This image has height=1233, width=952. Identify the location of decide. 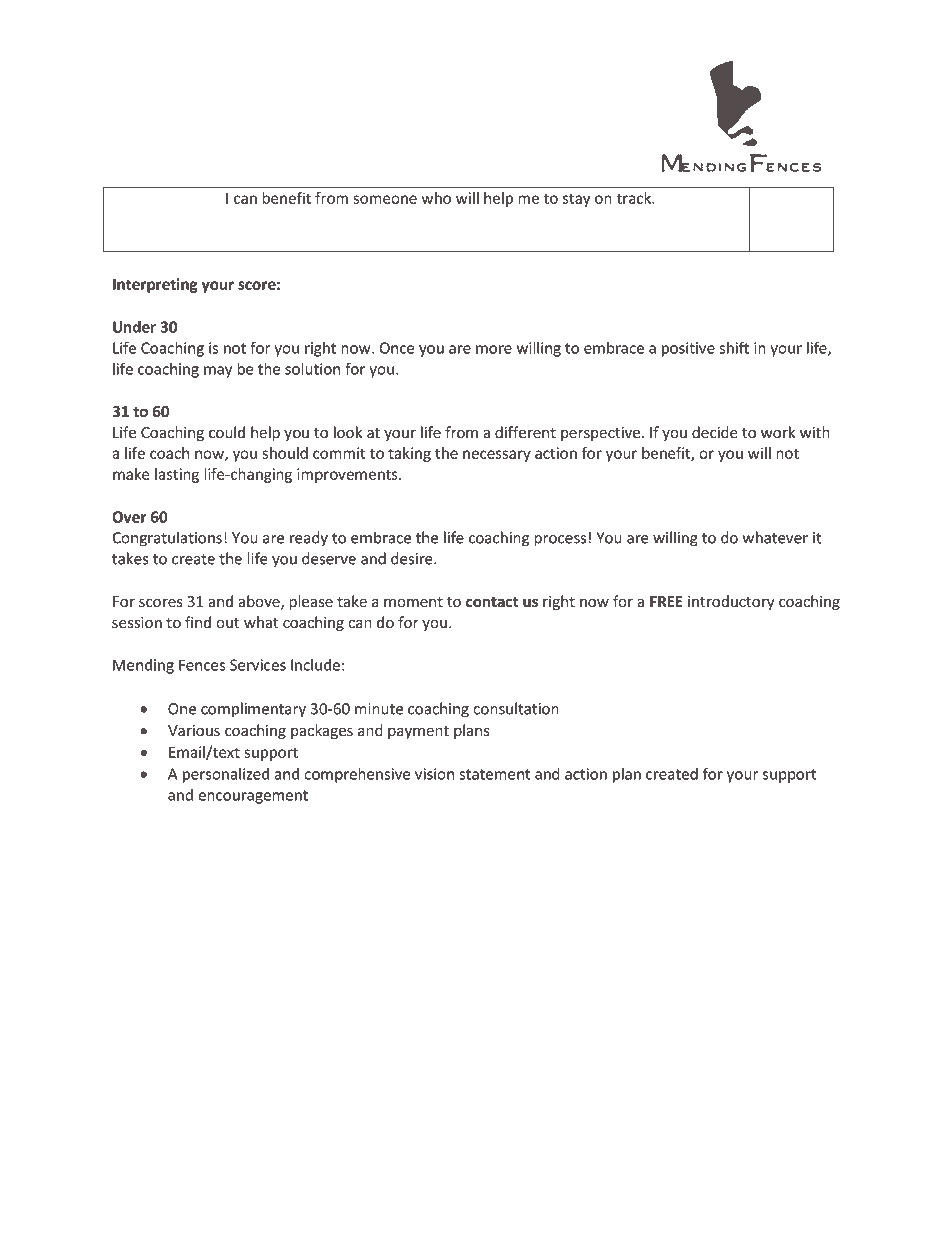
(715, 432).
